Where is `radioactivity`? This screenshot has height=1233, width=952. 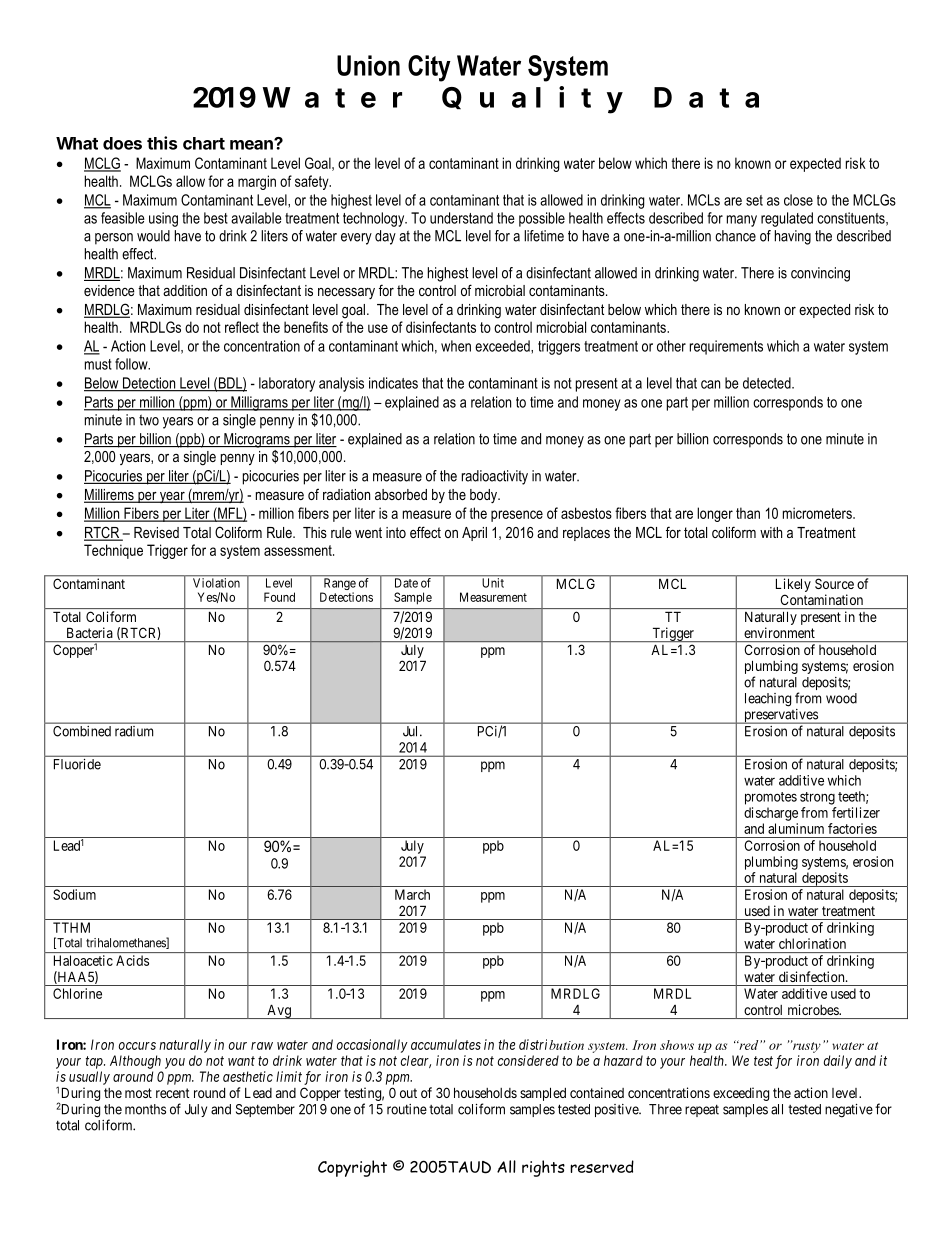
radioactivity is located at coordinates (495, 477).
